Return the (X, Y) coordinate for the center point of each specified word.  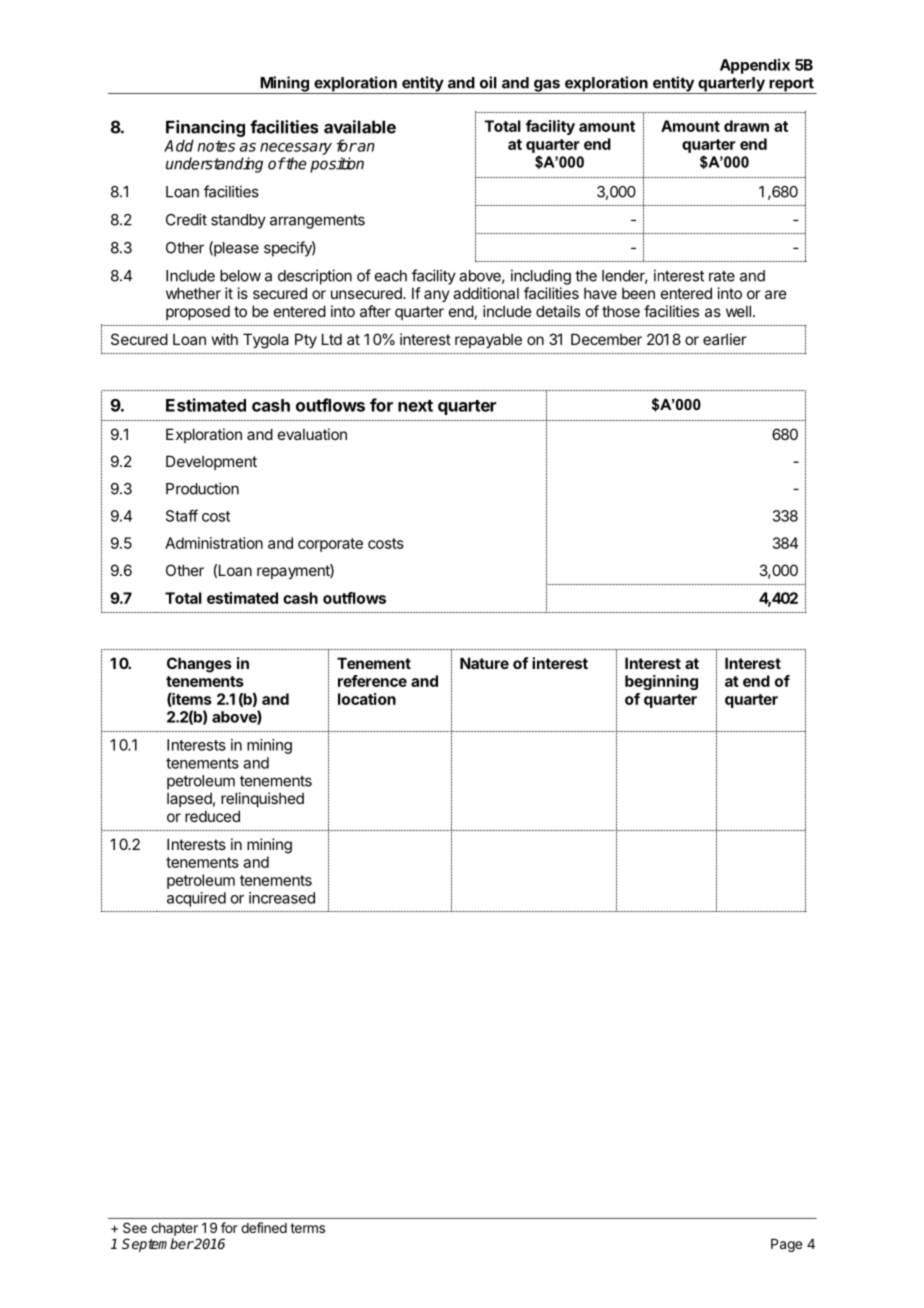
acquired (196, 899)
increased (282, 898)
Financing (205, 128)
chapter (174, 1229)
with (225, 339)
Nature (484, 663)
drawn (746, 126)
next (415, 406)
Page (786, 1245)
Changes (199, 665)
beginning (661, 682)
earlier (724, 339)
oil (488, 82)
